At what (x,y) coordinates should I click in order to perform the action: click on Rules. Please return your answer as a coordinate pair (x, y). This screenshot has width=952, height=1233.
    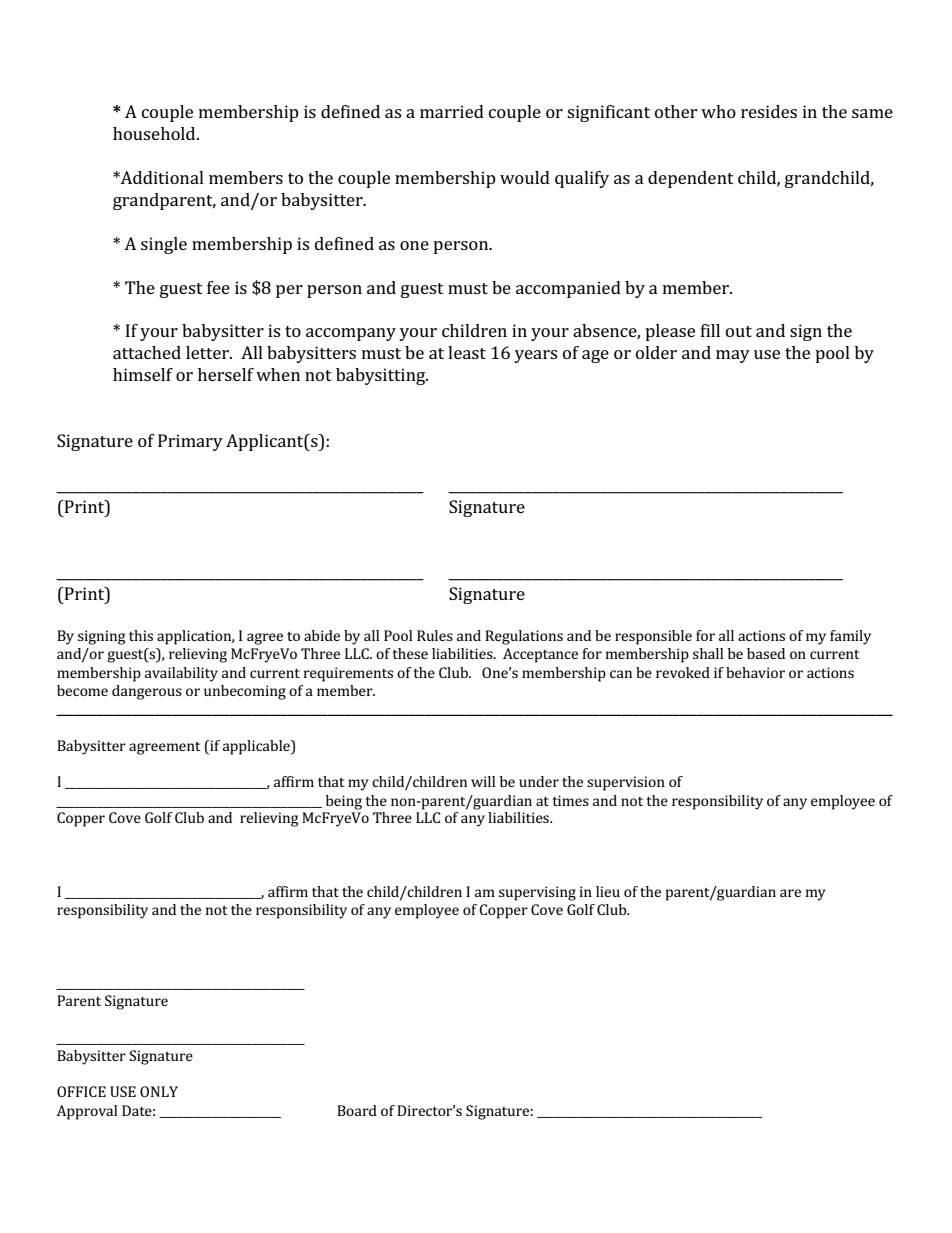
    Looking at the image, I should click on (435, 635).
